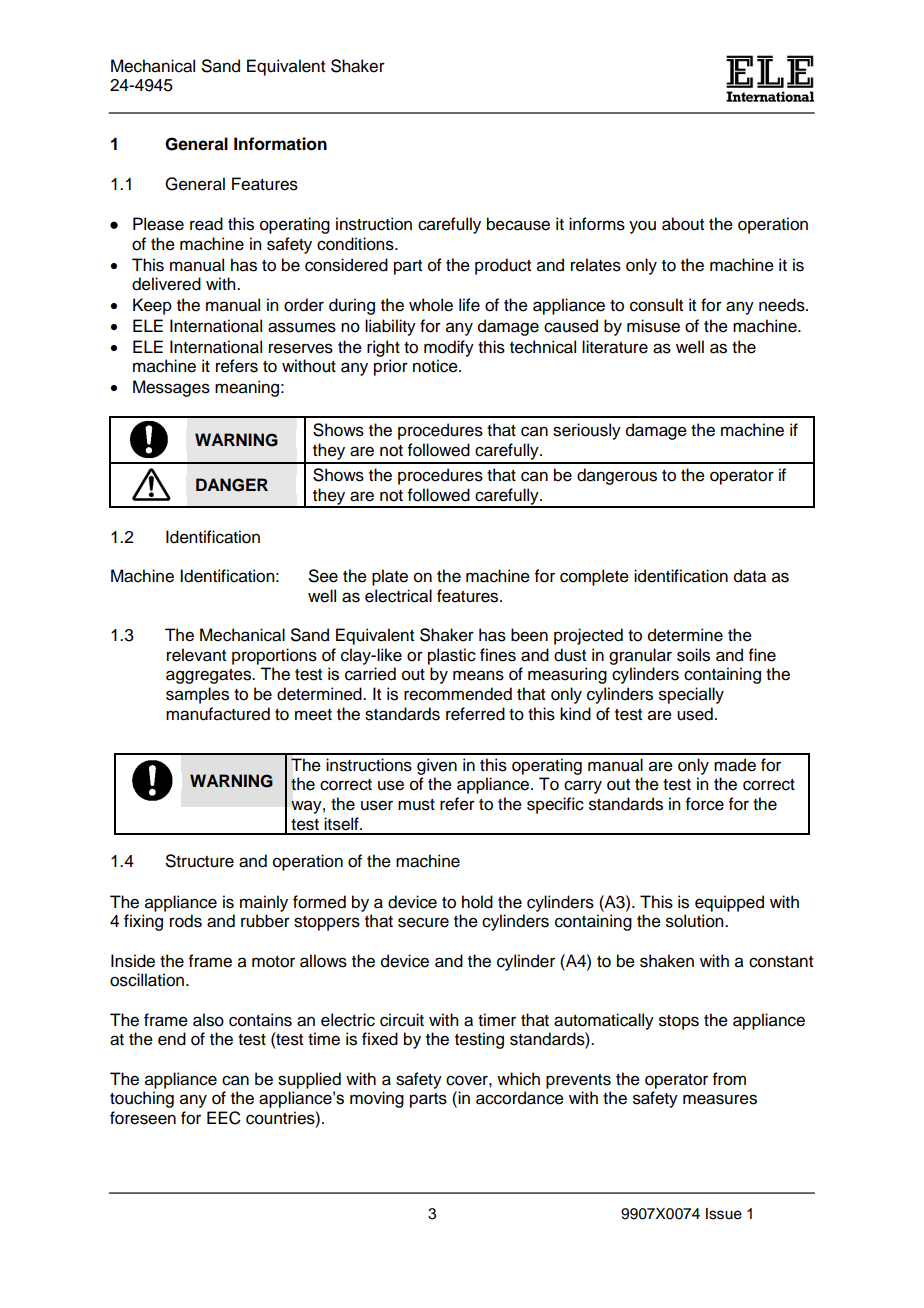 Image resolution: width=924 pixels, height=1308 pixels. What do you see at coordinates (587, 431) in the screenshot?
I see `seriously` at bounding box center [587, 431].
